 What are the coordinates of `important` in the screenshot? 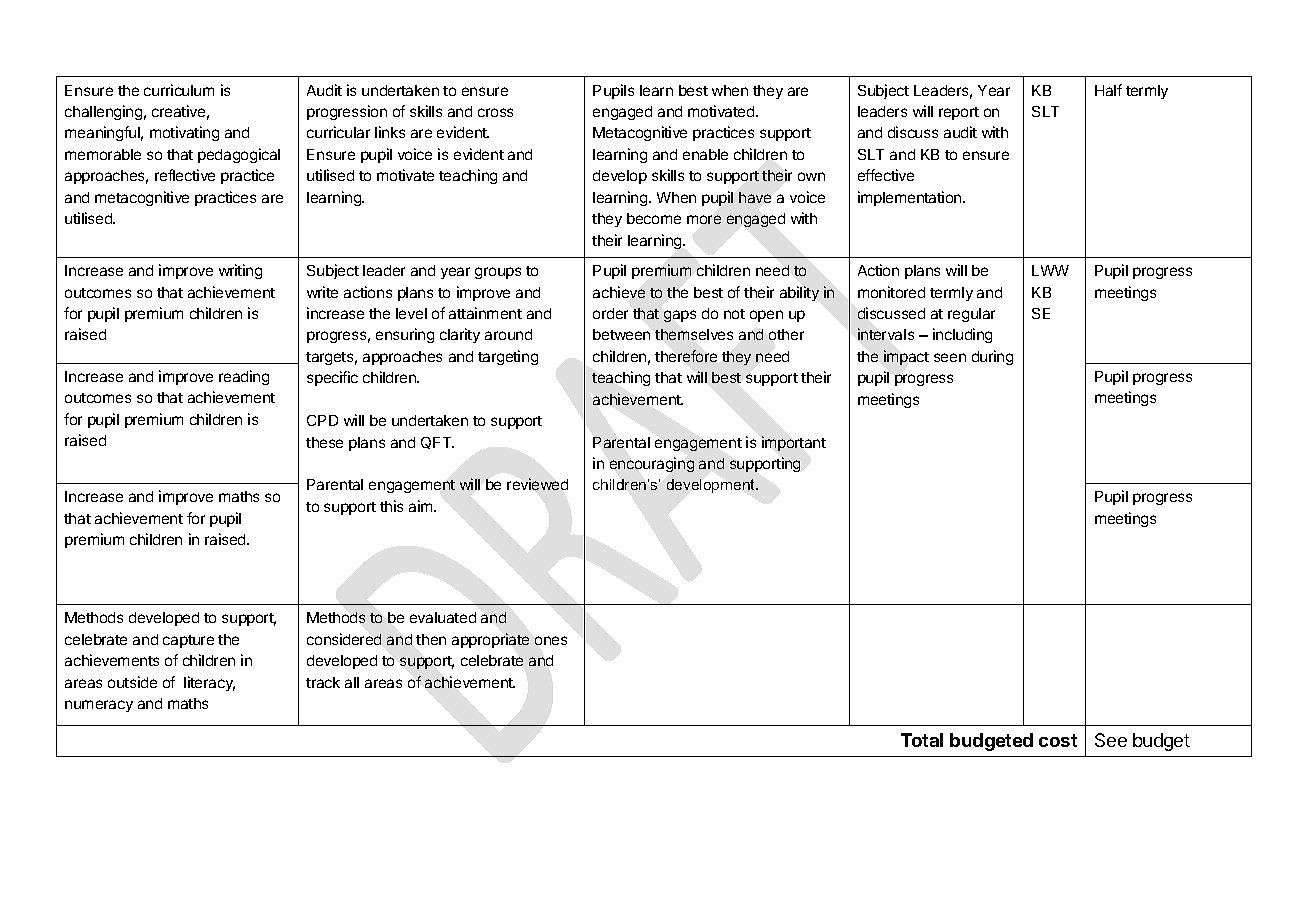 It's located at (794, 443).
